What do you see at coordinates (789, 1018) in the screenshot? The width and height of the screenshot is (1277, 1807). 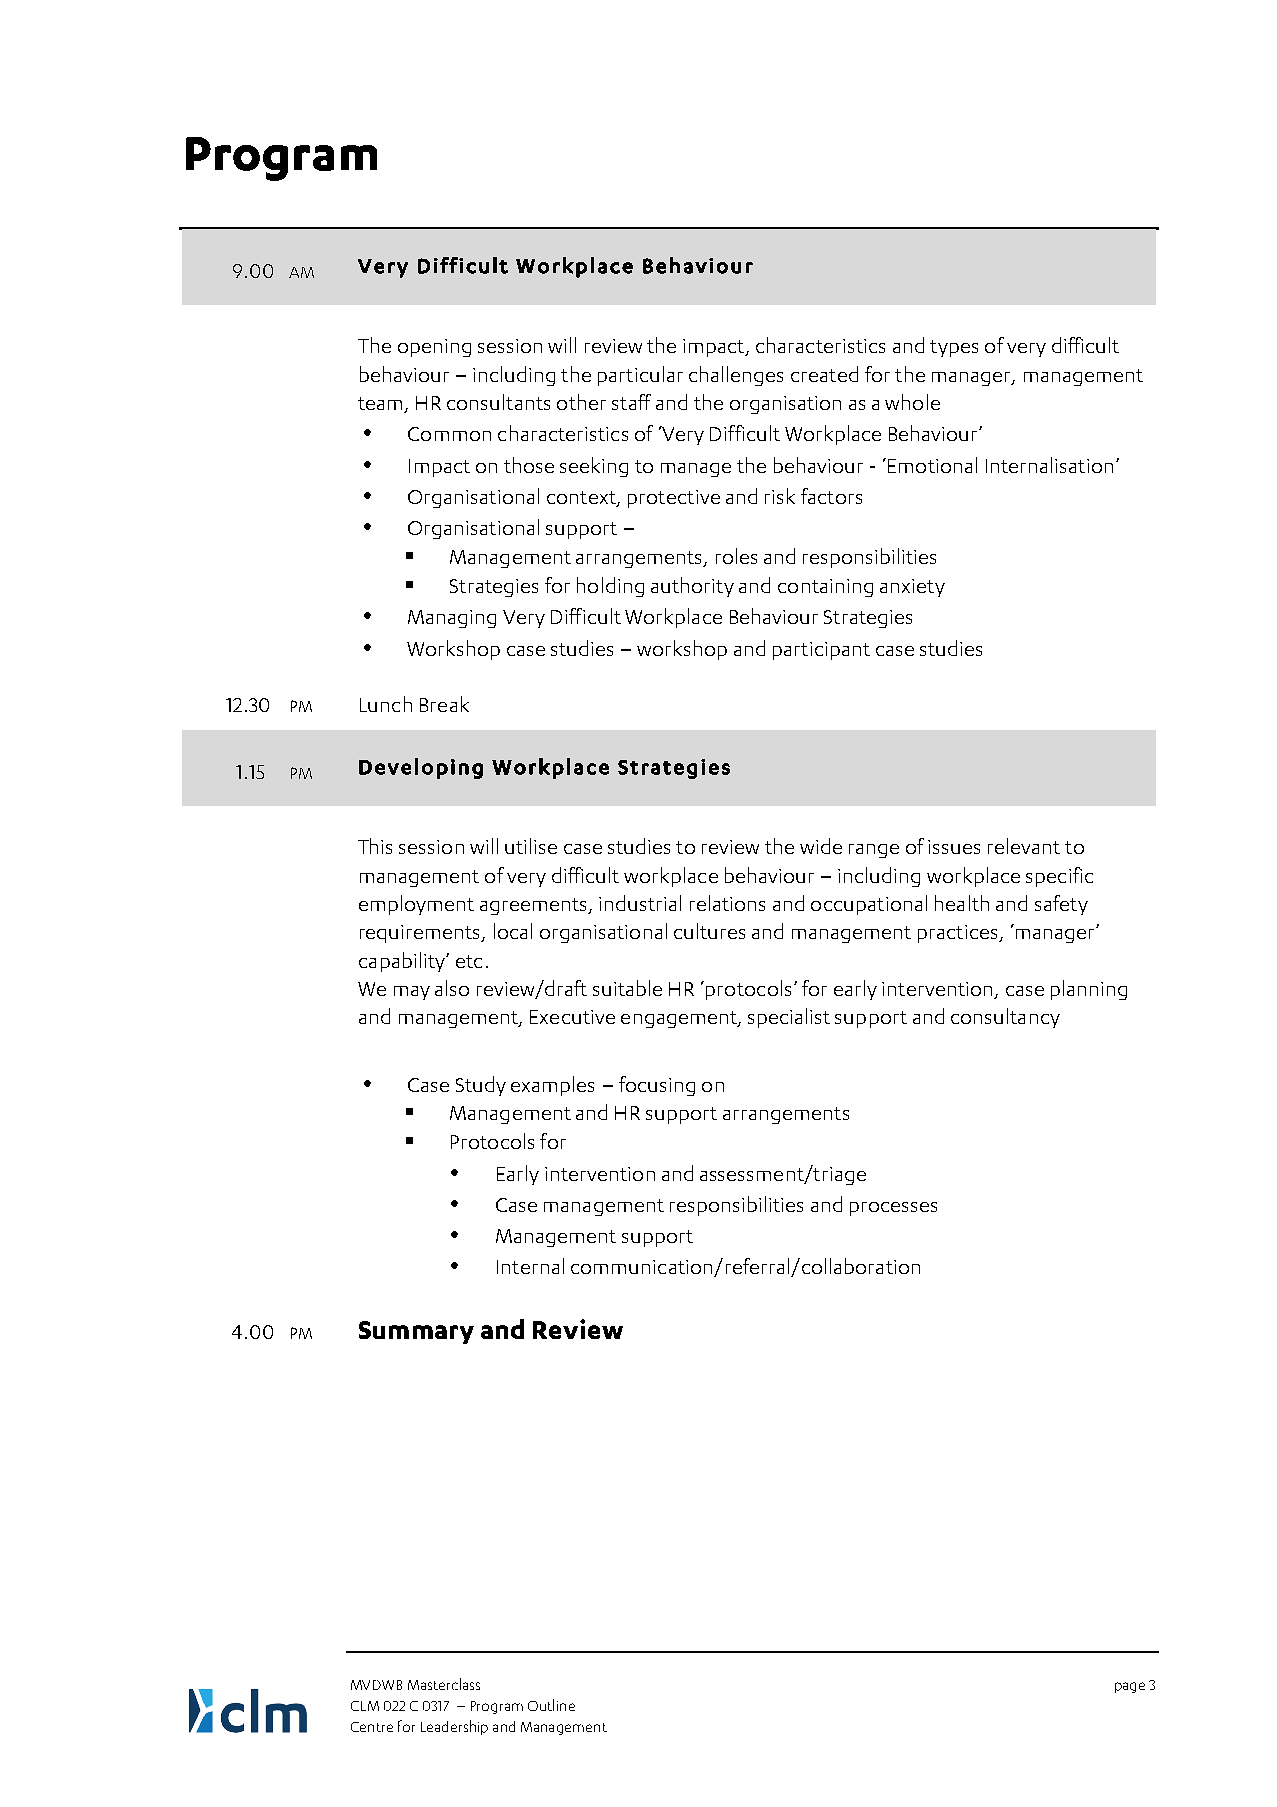 I see `specialist` at bounding box center [789, 1018].
